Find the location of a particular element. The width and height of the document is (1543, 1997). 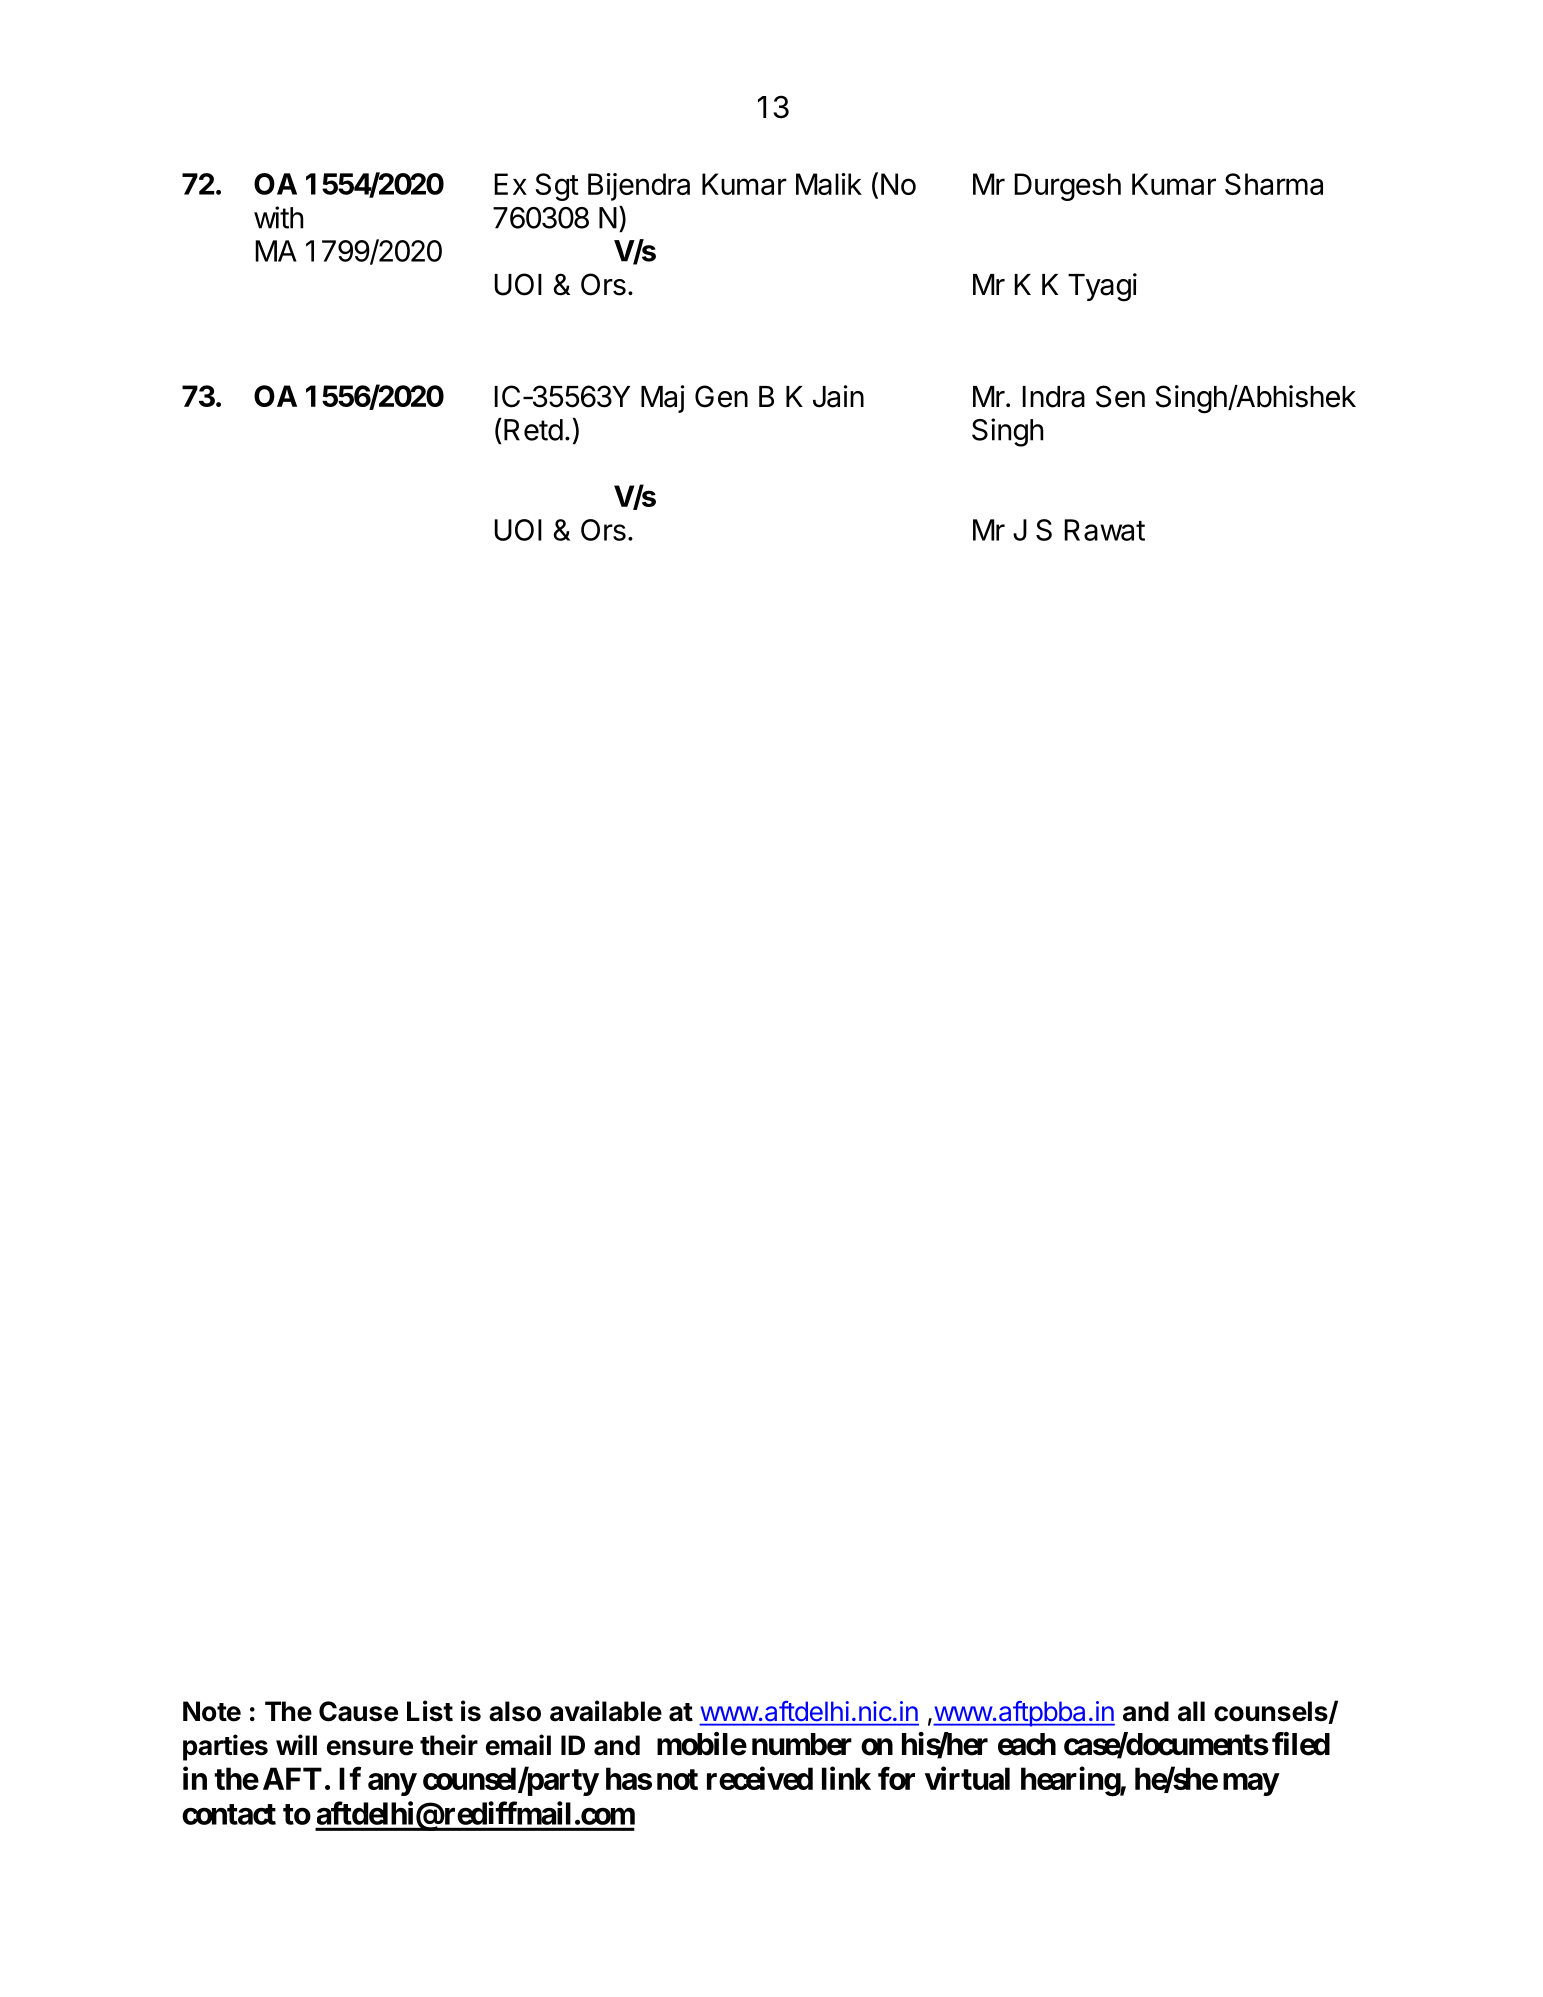

with is located at coordinates (278, 217).
